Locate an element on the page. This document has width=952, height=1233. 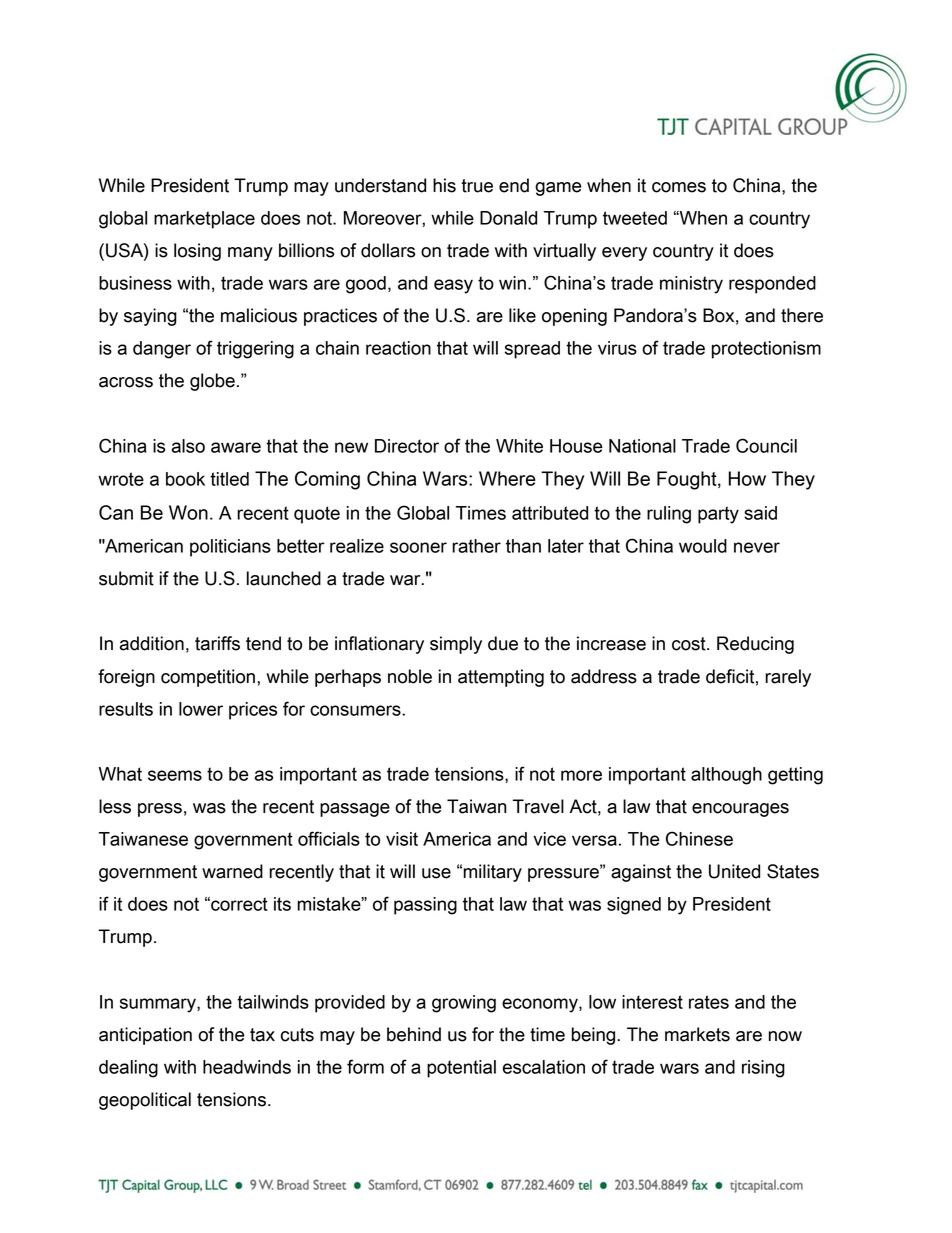
his is located at coordinates (444, 185).
